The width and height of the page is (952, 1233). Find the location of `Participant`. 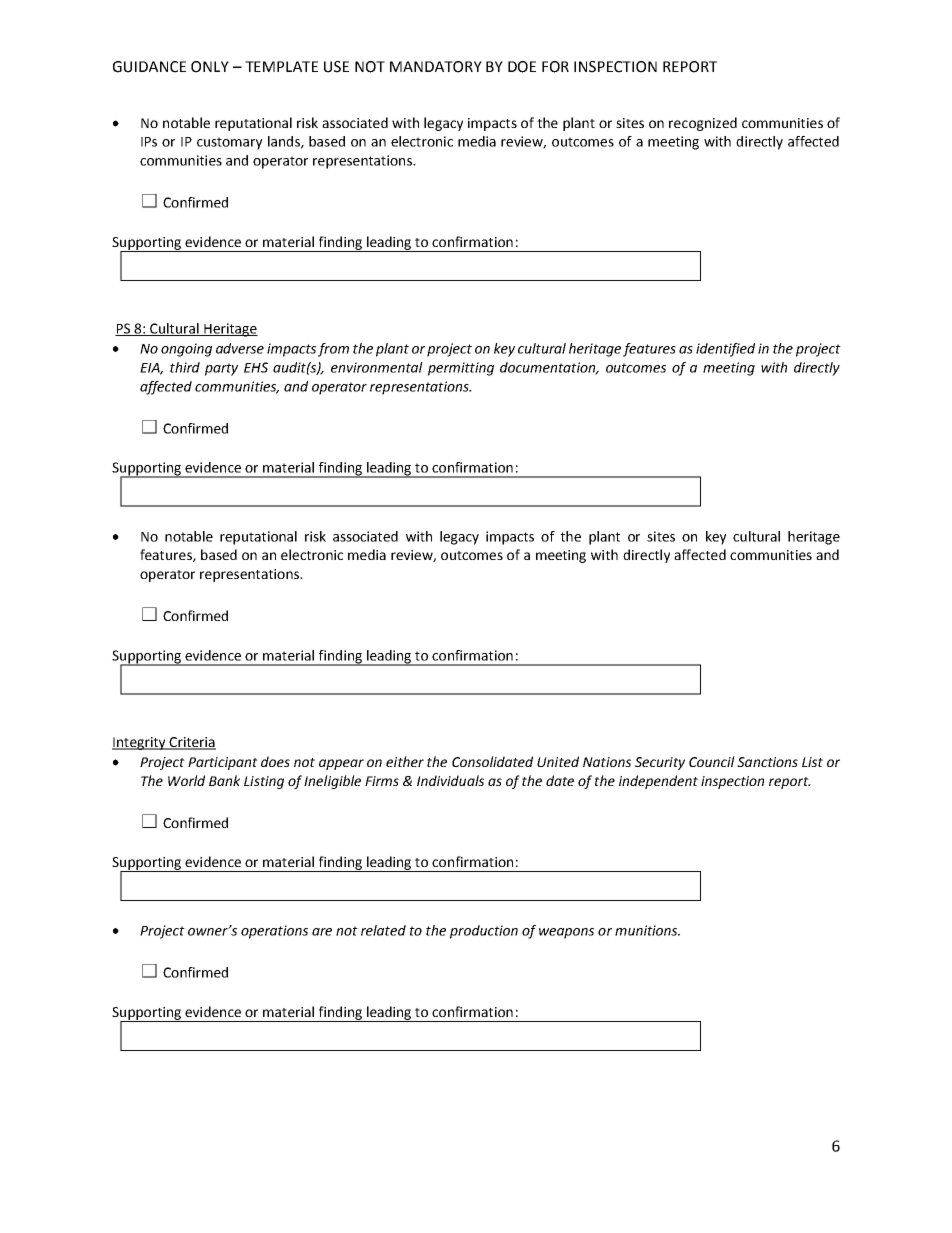

Participant is located at coordinates (223, 763).
